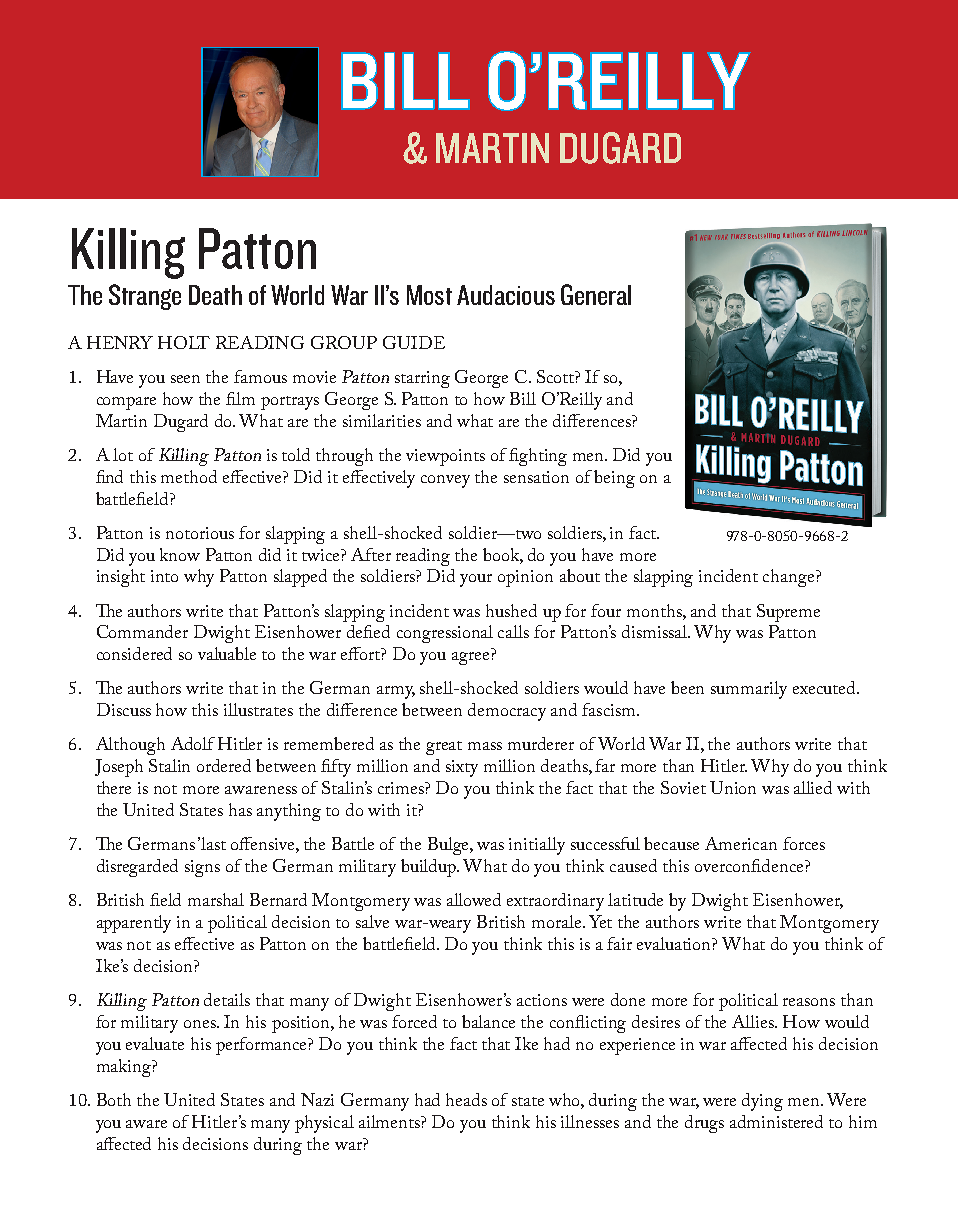 The width and height of the page is (958, 1232). Describe the element at coordinates (507, 712) in the page. I see `democracy` at that location.
